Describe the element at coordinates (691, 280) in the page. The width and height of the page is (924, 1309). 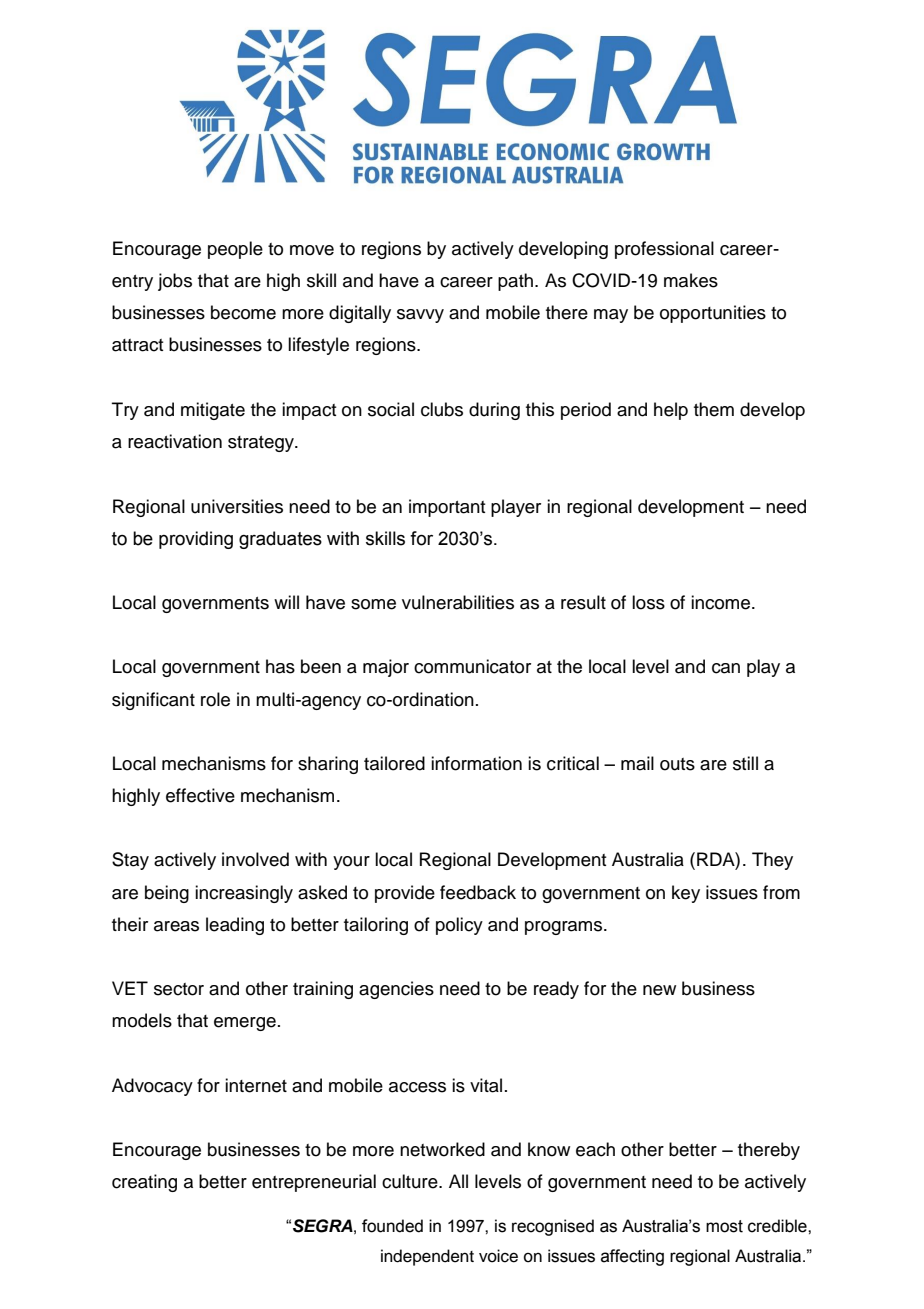
I see `makes` at that location.
